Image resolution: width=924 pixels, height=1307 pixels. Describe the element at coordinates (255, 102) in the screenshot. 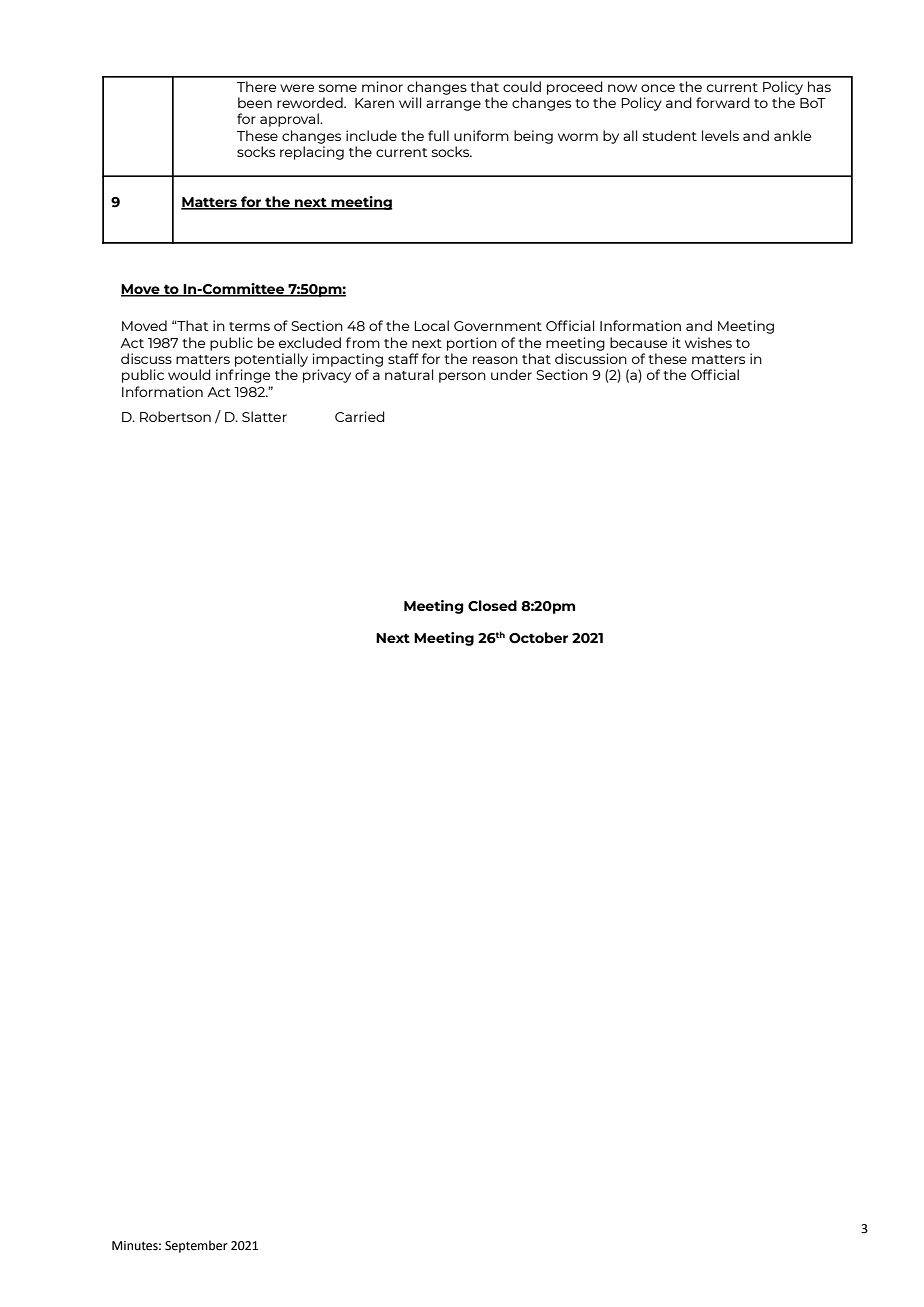

I see `been` at that location.
